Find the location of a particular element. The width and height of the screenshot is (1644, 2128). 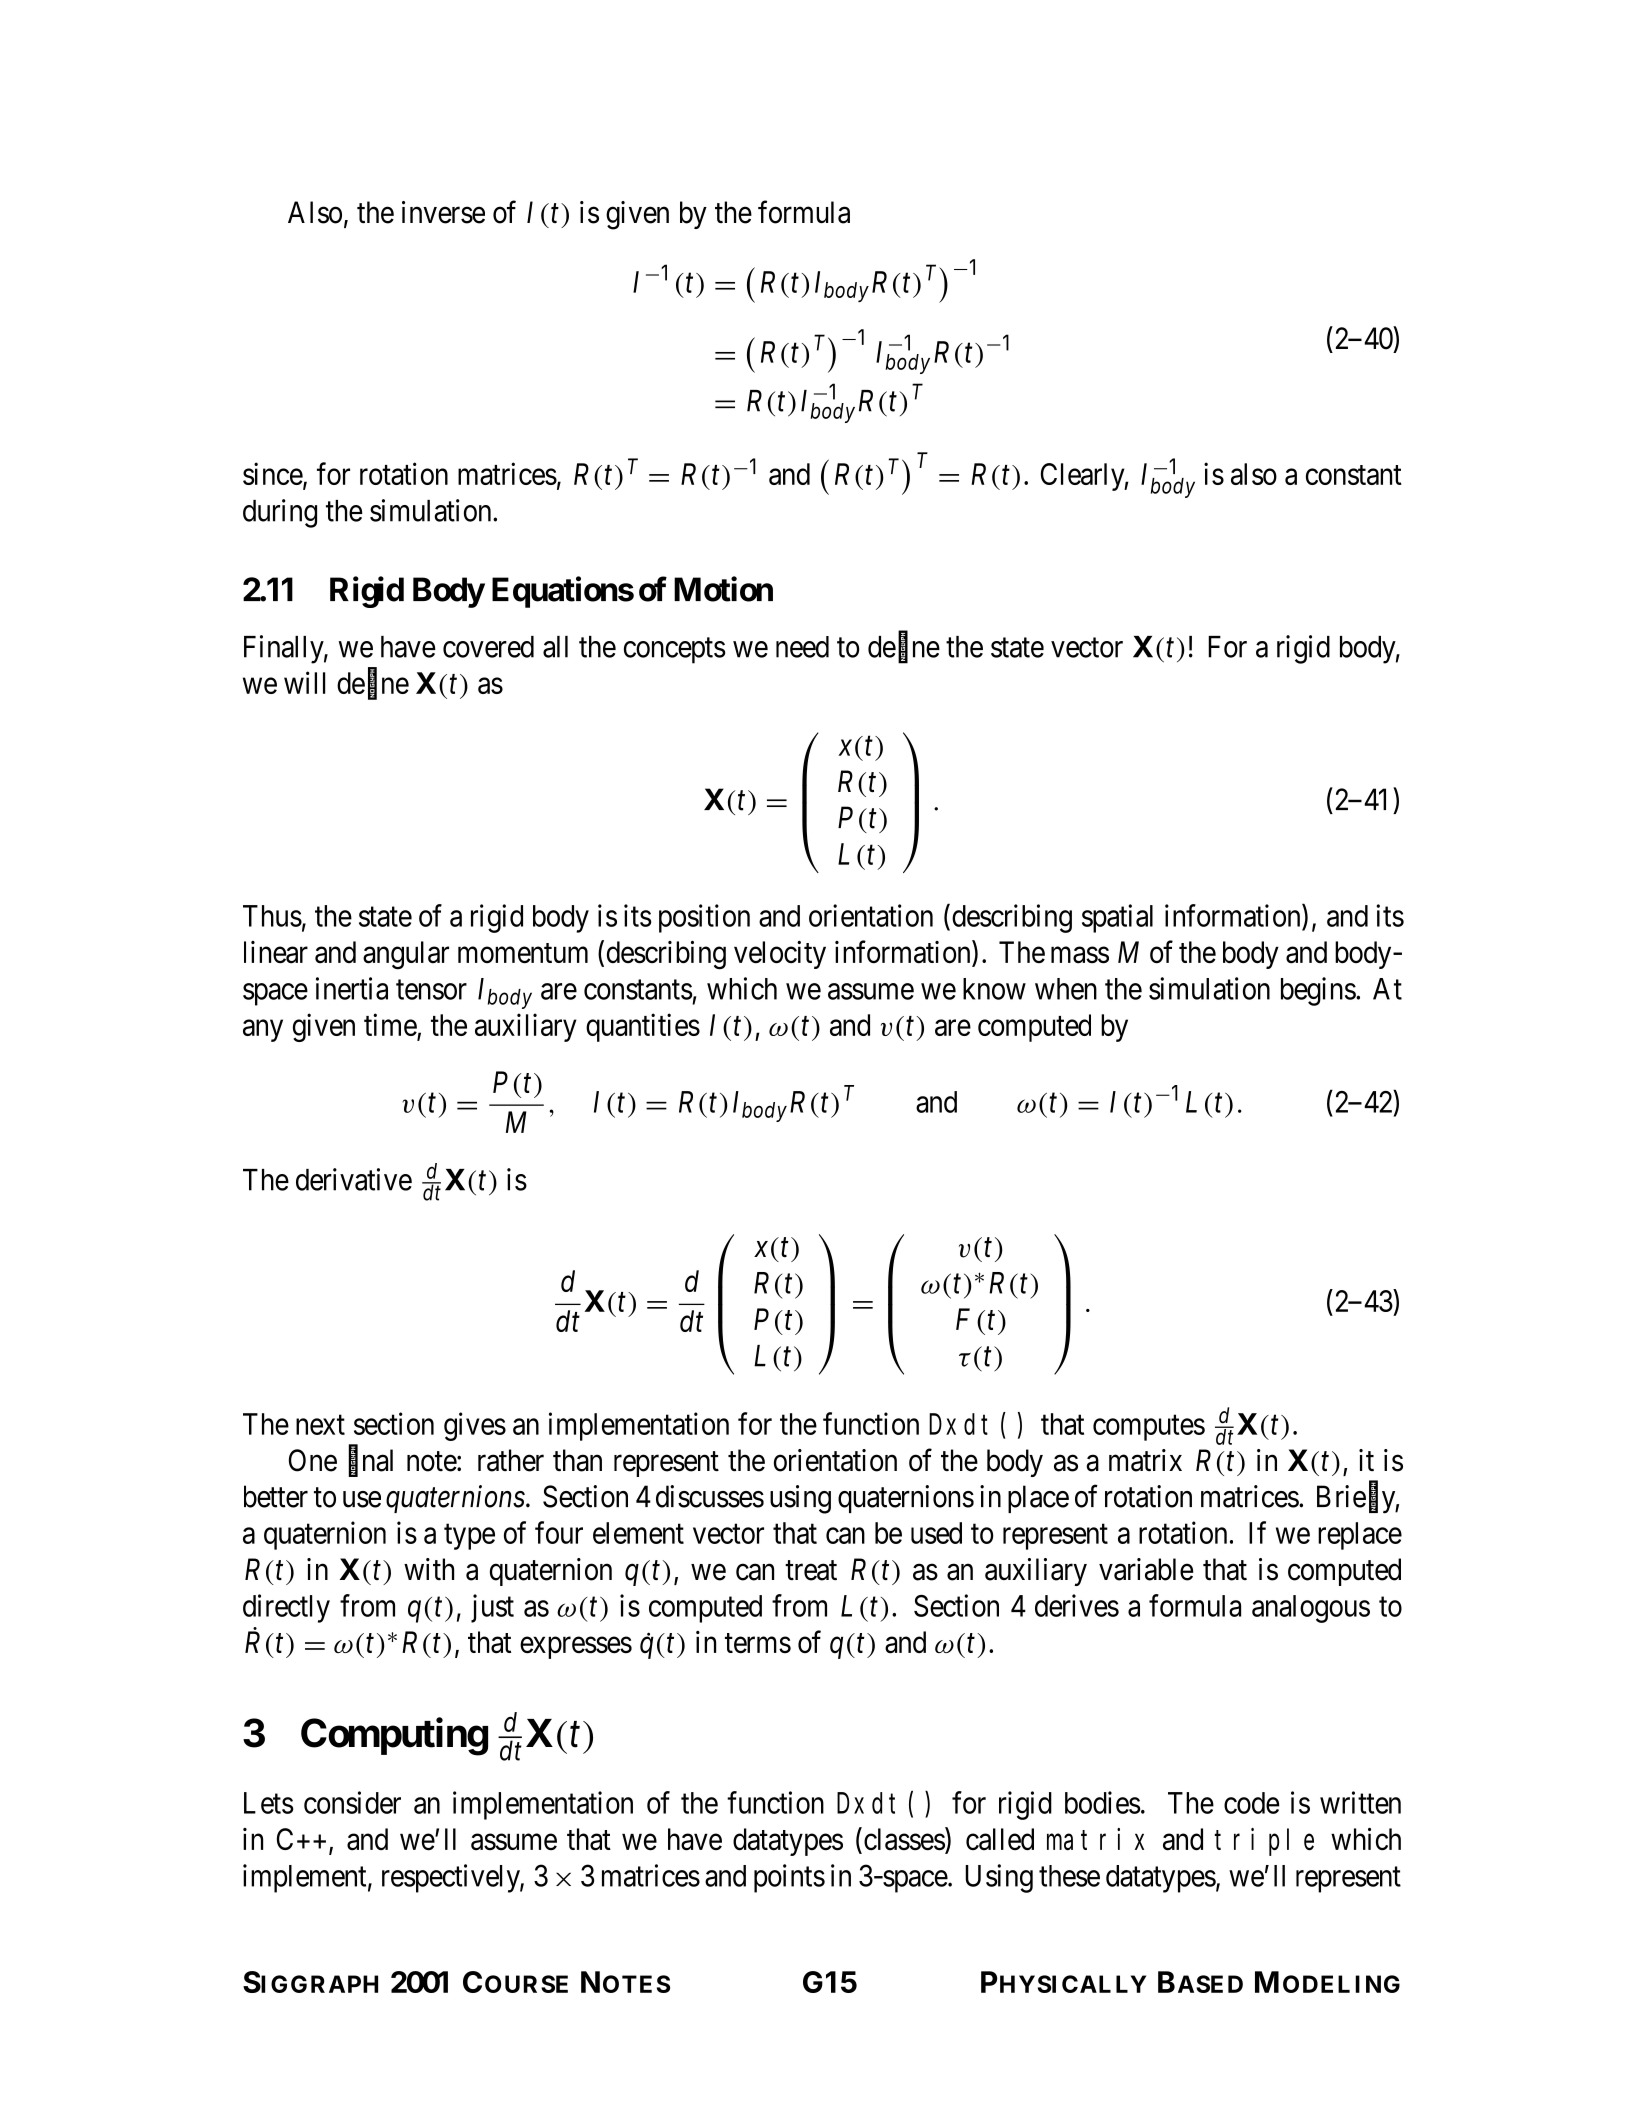

Motion is located at coordinates (723, 589).
